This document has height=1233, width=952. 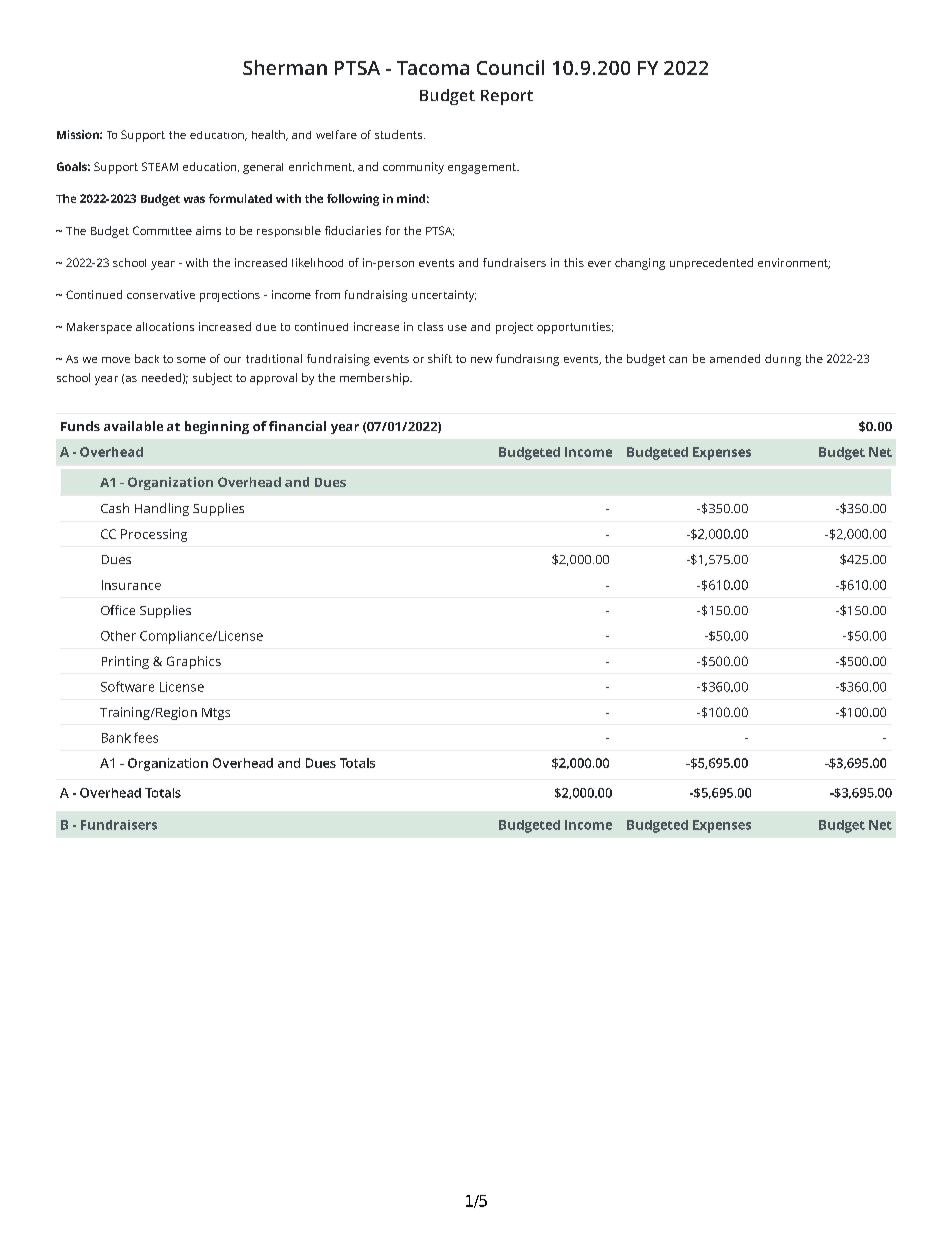 I want to click on Tacoma, so click(x=433, y=68).
